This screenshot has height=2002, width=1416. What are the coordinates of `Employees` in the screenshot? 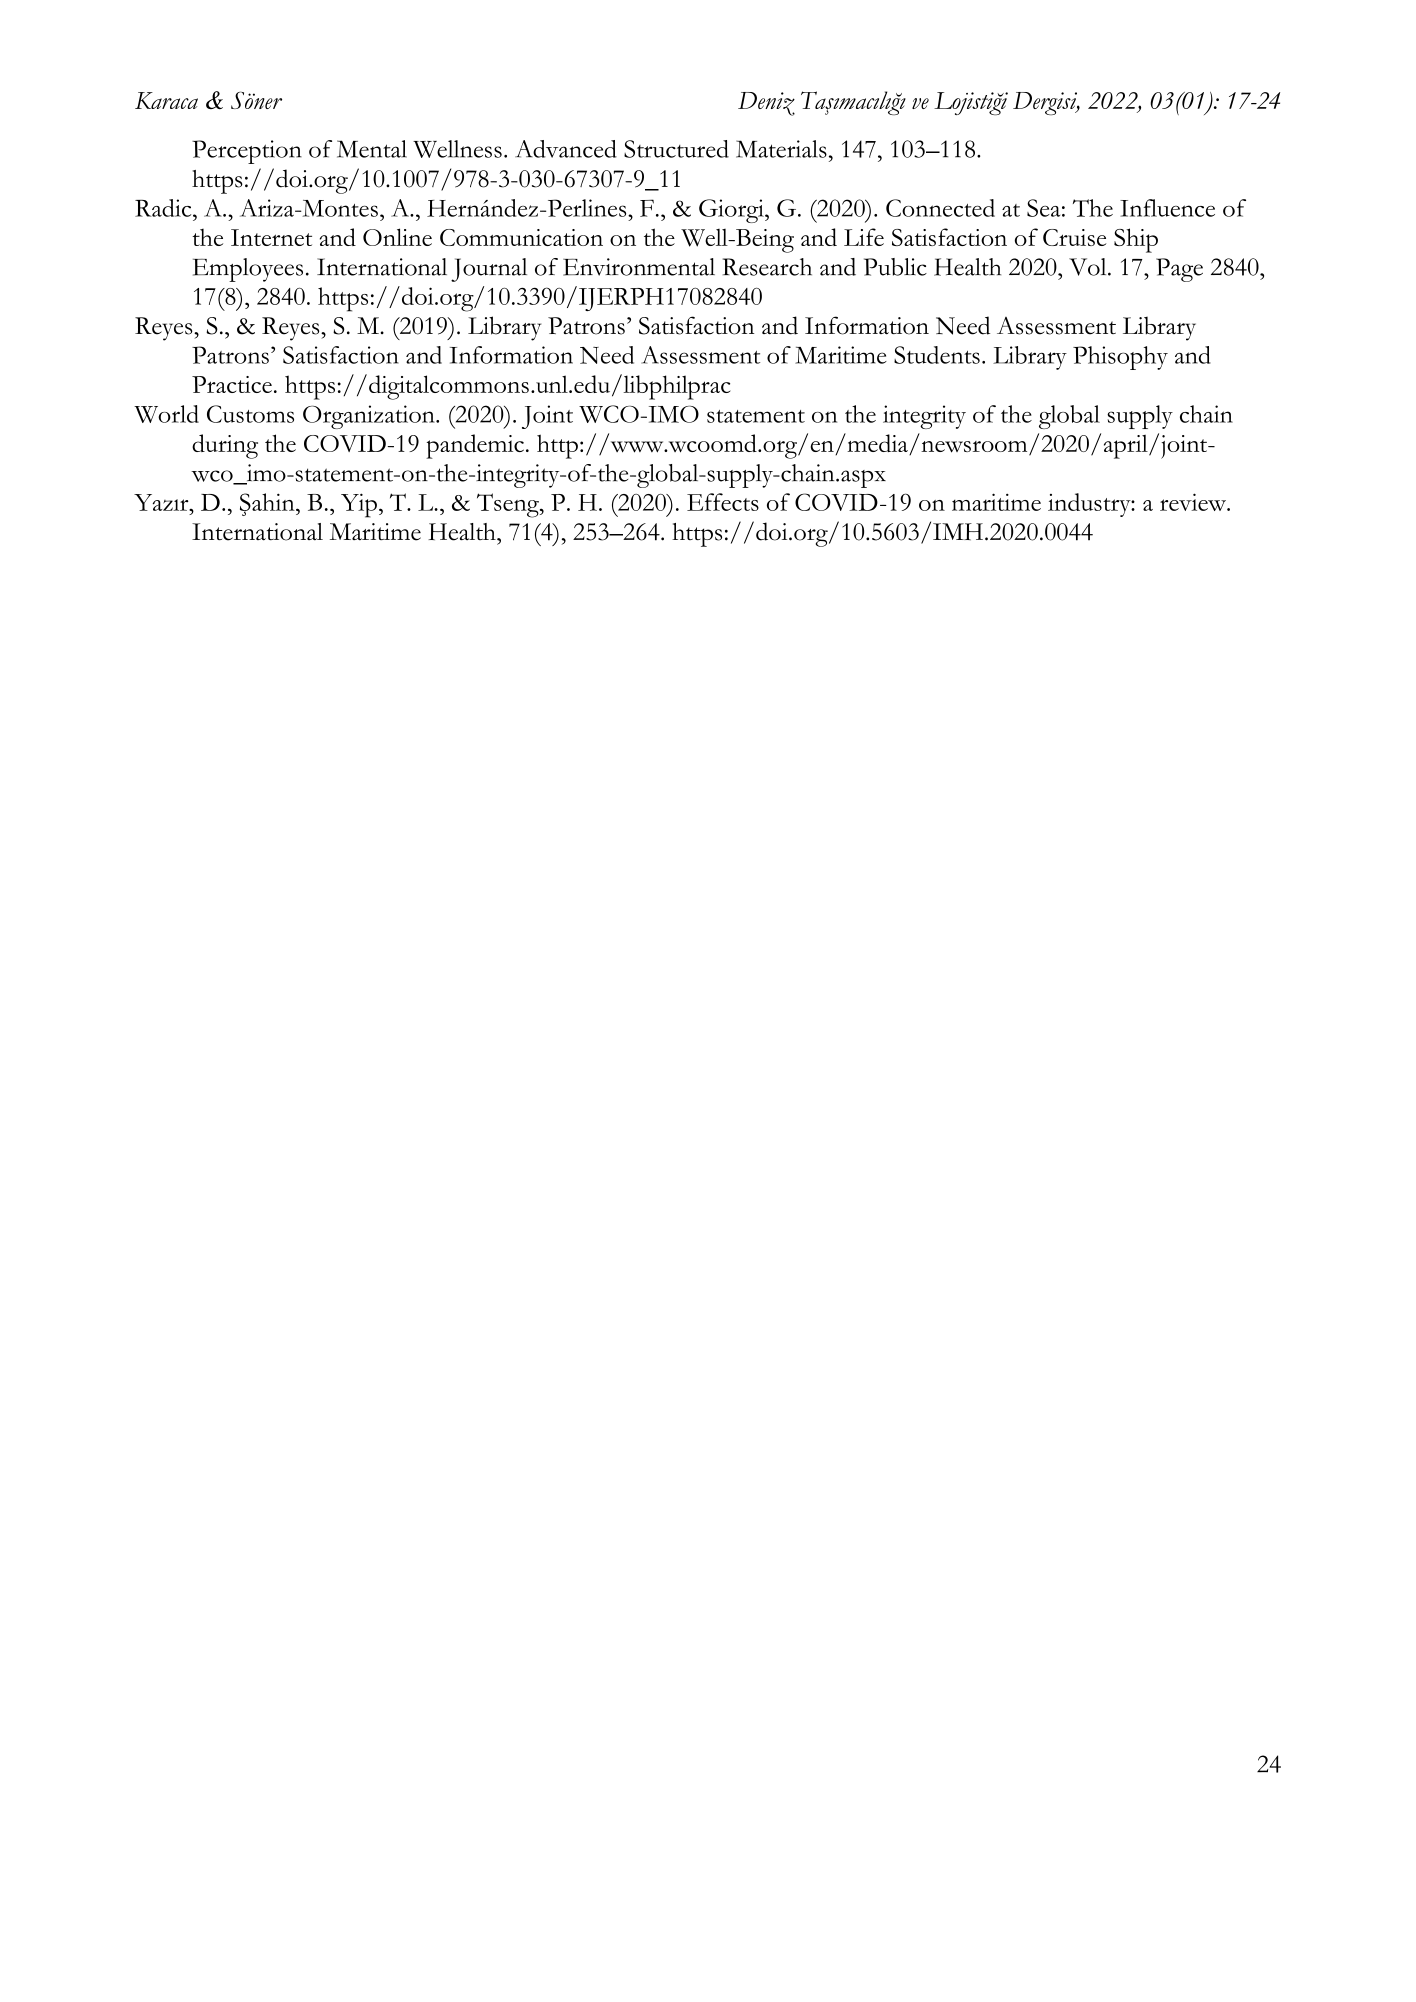 It's located at (248, 270).
